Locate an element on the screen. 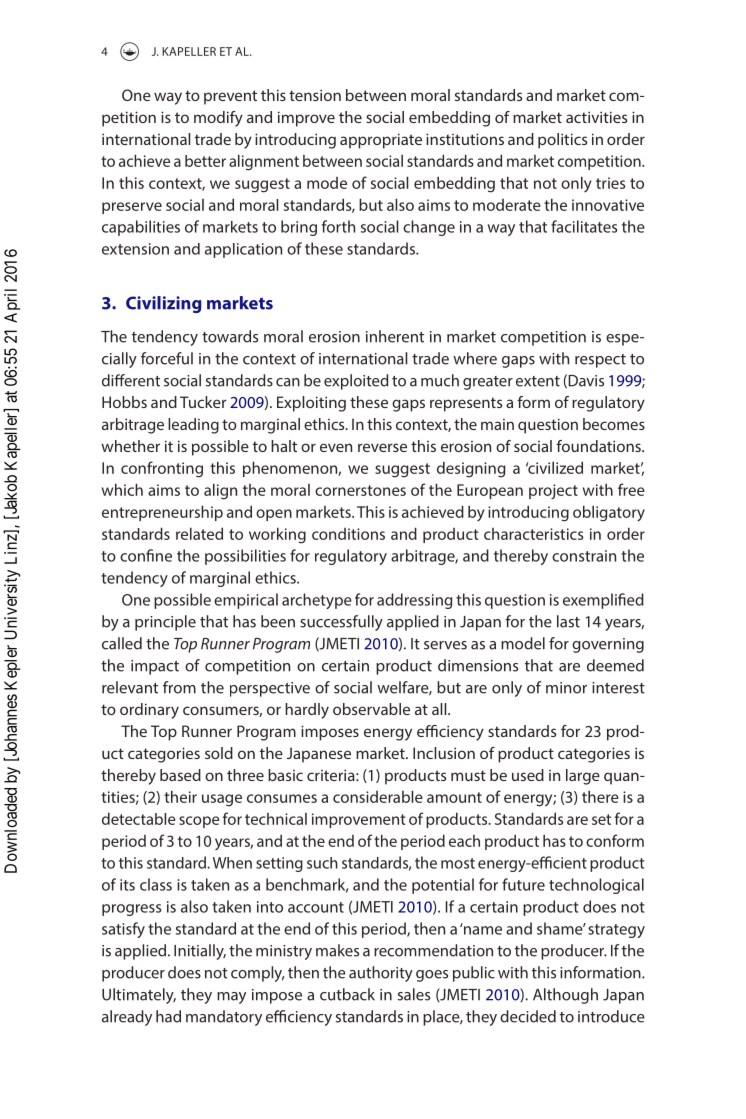 The height and width of the screenshot is (1119, 746). foundations is located at coordinates (599, 446).
